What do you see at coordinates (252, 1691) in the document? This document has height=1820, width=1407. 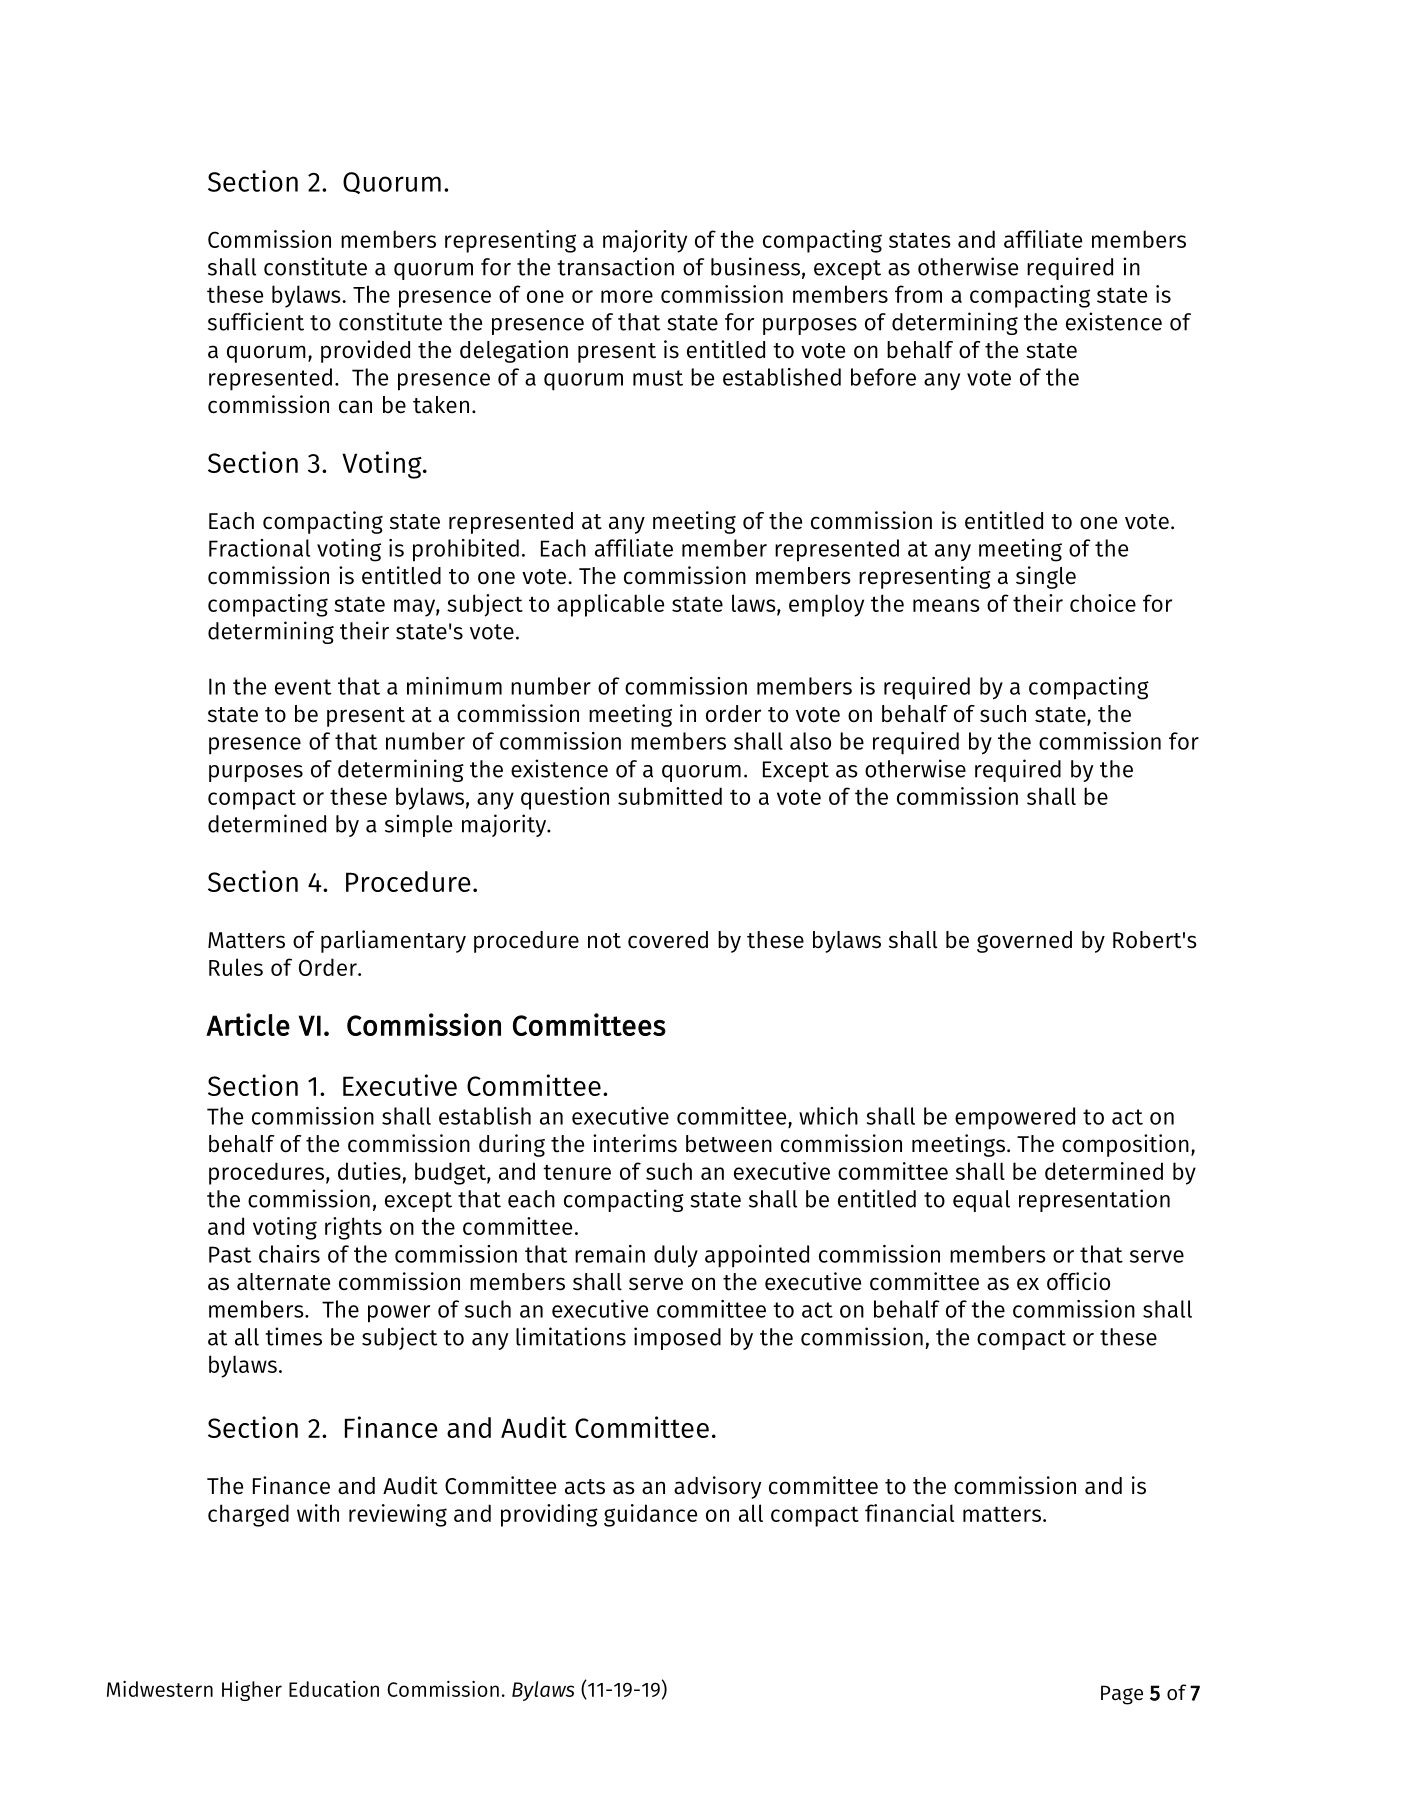 I see `Higher` at bounding box center [252, 1691].
